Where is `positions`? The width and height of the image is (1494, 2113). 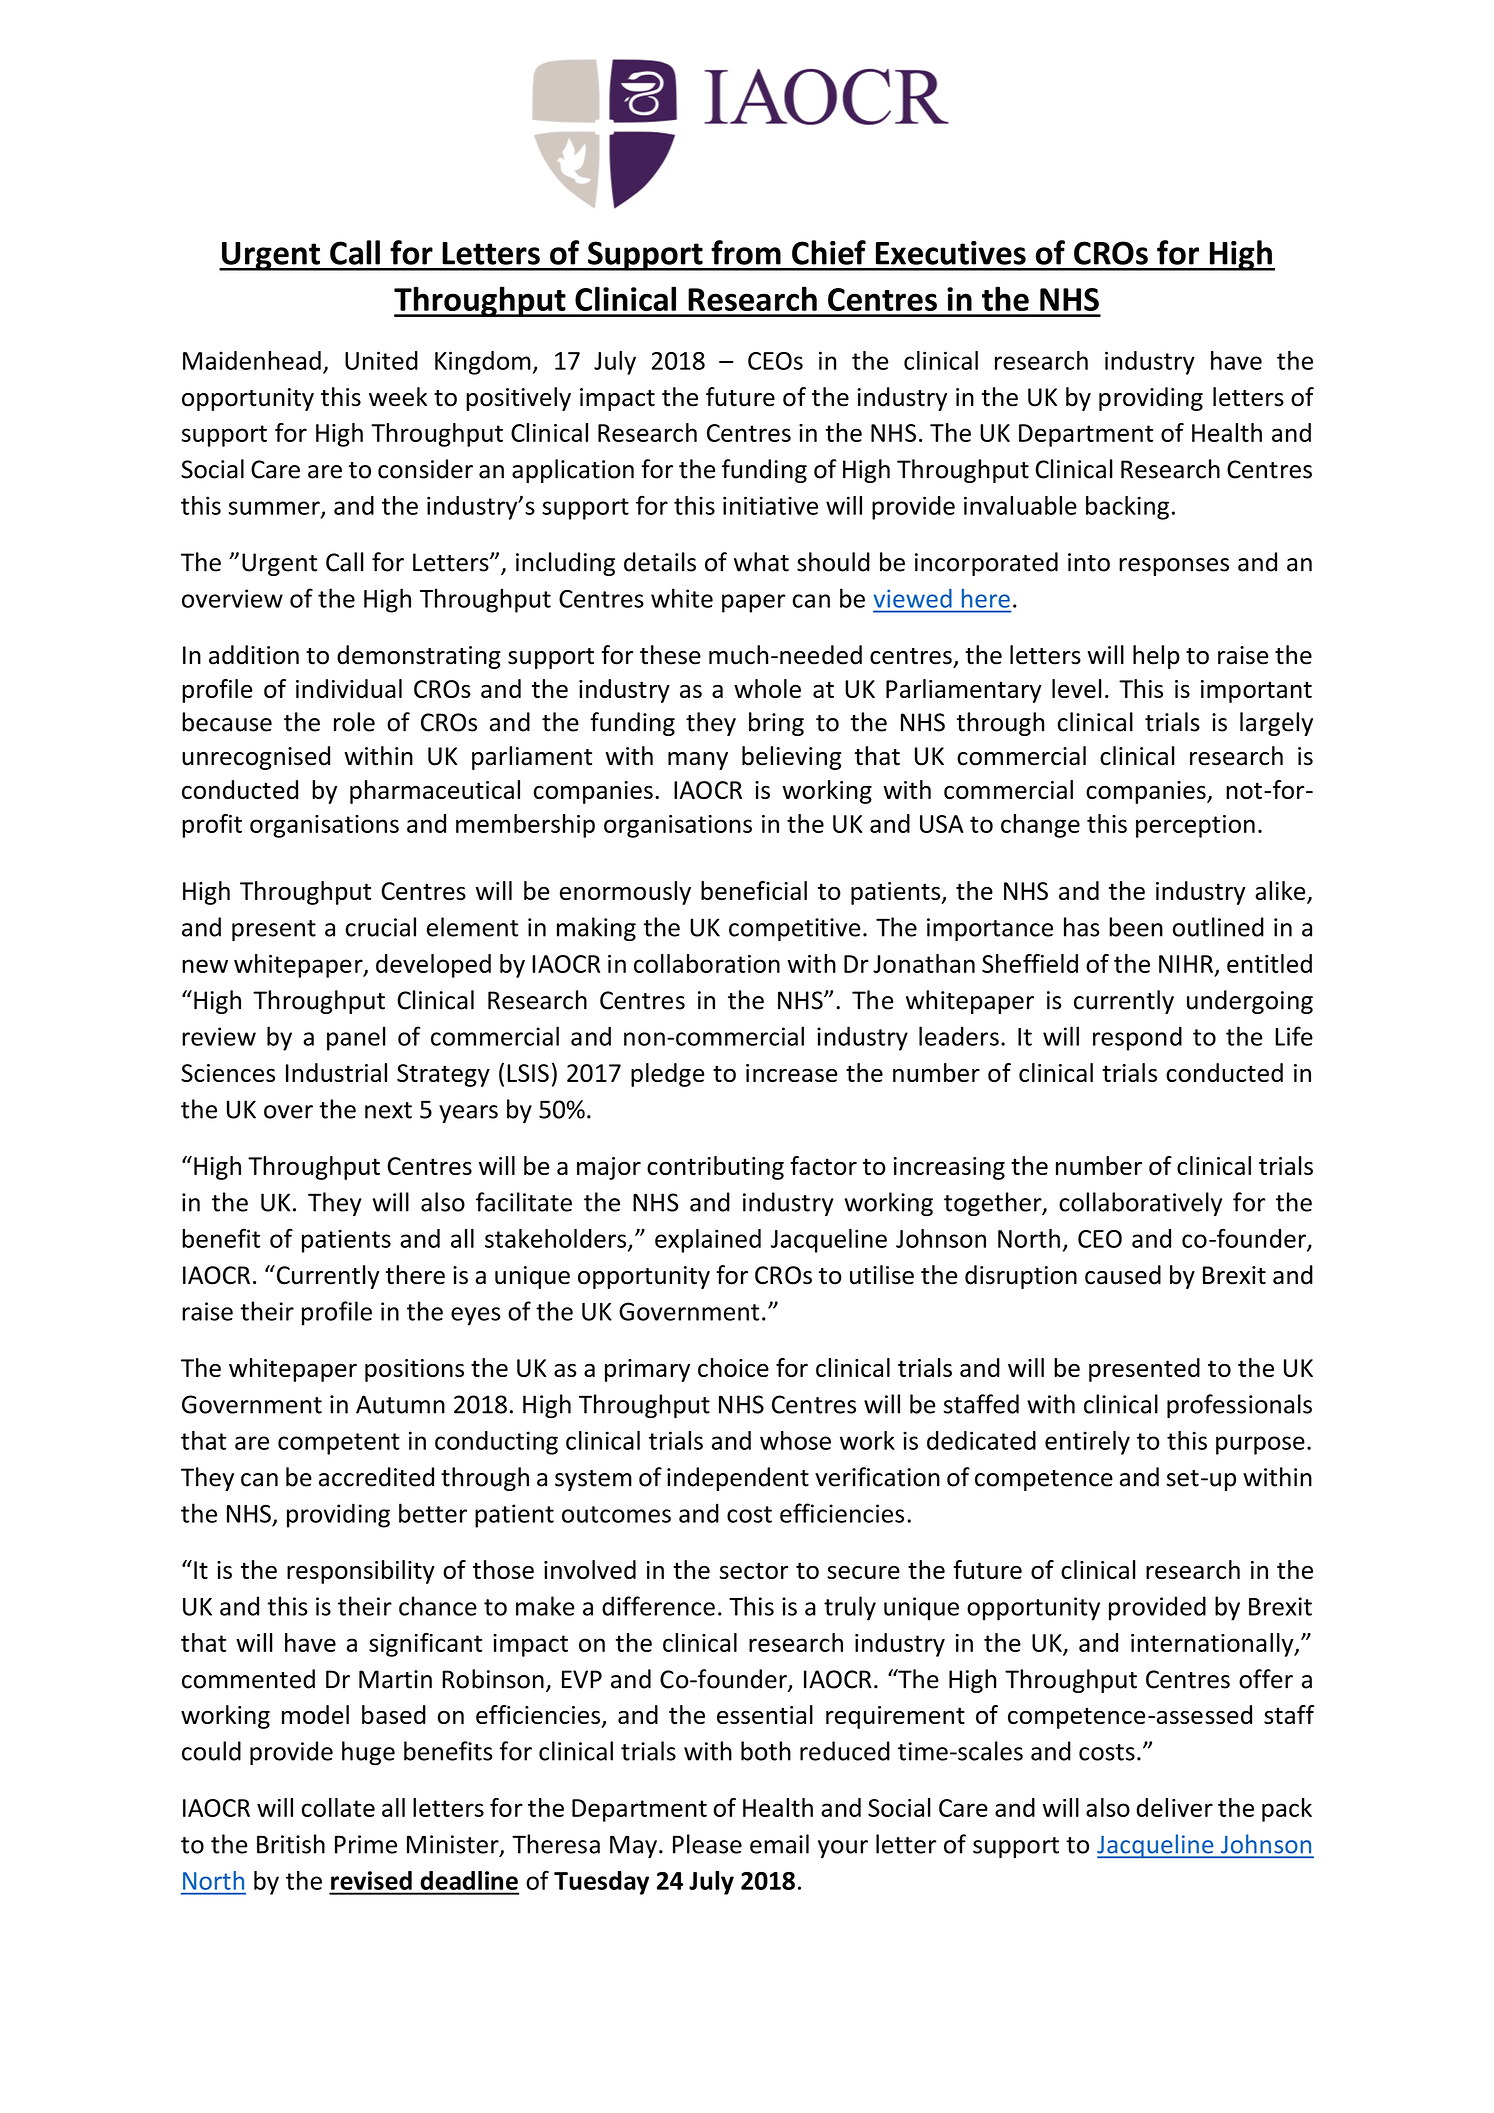 positions is located at coordinates (414, 1370).
